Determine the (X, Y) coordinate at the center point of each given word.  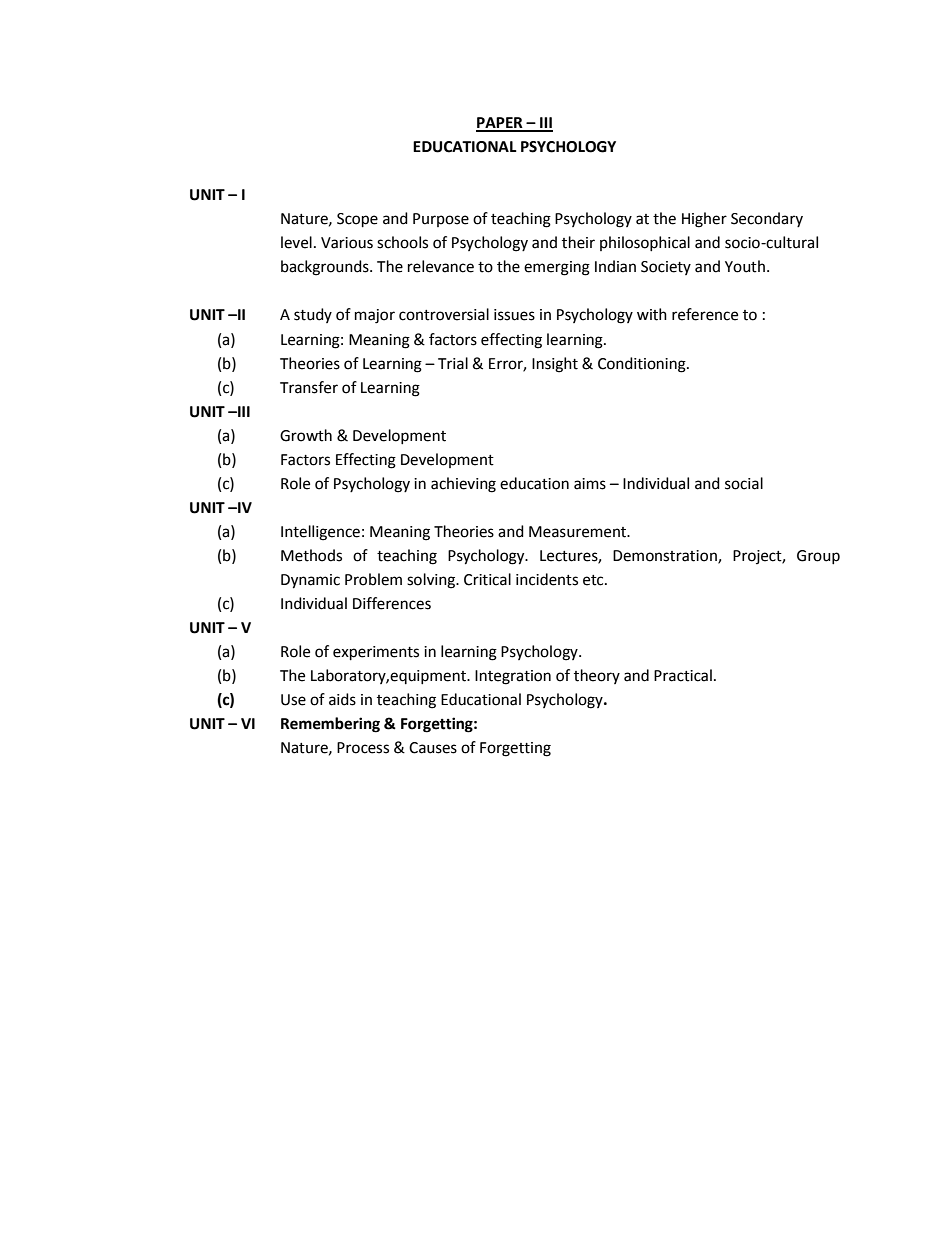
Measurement (579, 532)
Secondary (767, 219)
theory (597, 676)
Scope (357, 220)
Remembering (330, 725)
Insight (555, 365)
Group (818, 557)
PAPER (500, 124)
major (375, 316)
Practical (683, 675)
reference (705, 314)
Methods (311, 555)
